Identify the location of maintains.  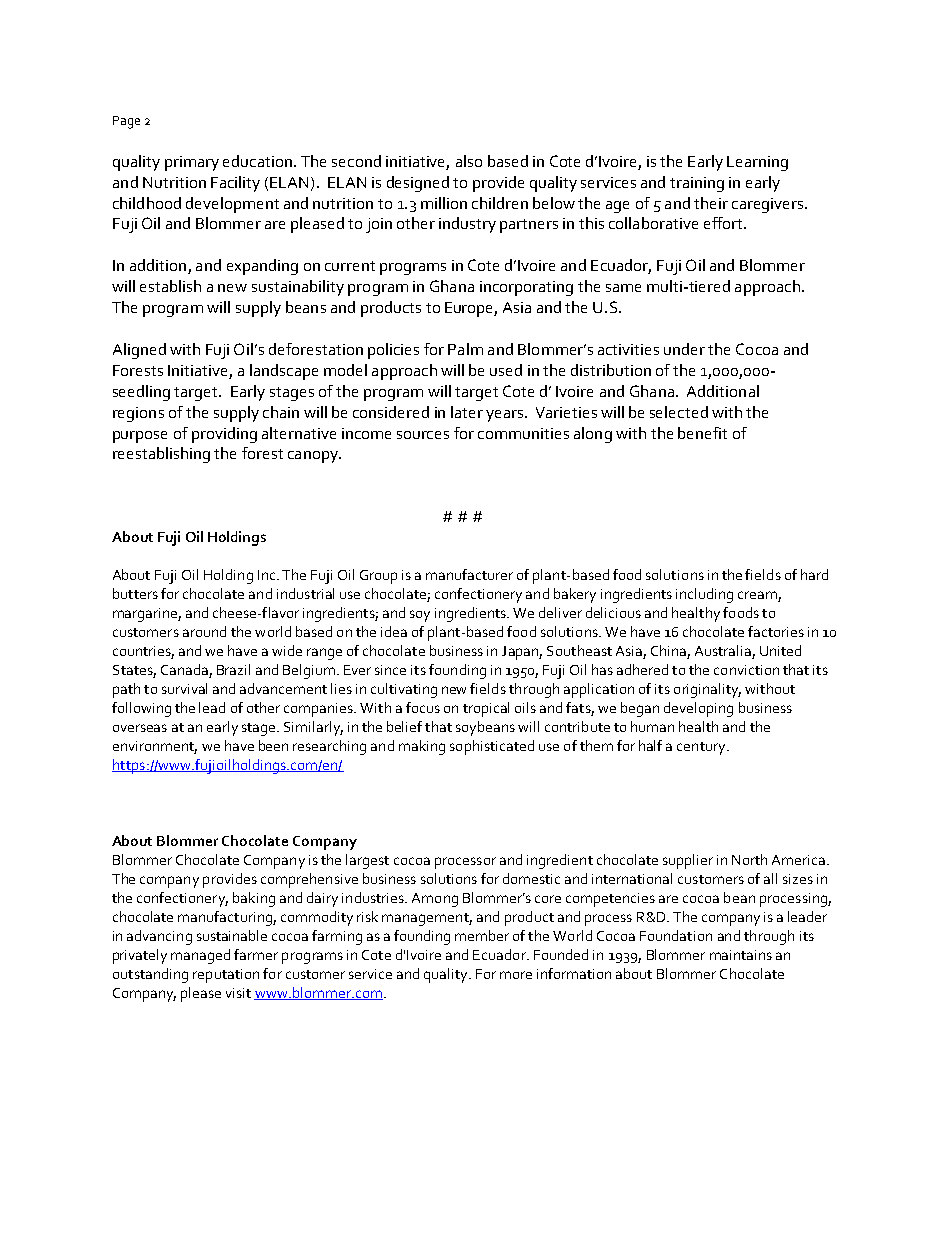
(741, 955).
